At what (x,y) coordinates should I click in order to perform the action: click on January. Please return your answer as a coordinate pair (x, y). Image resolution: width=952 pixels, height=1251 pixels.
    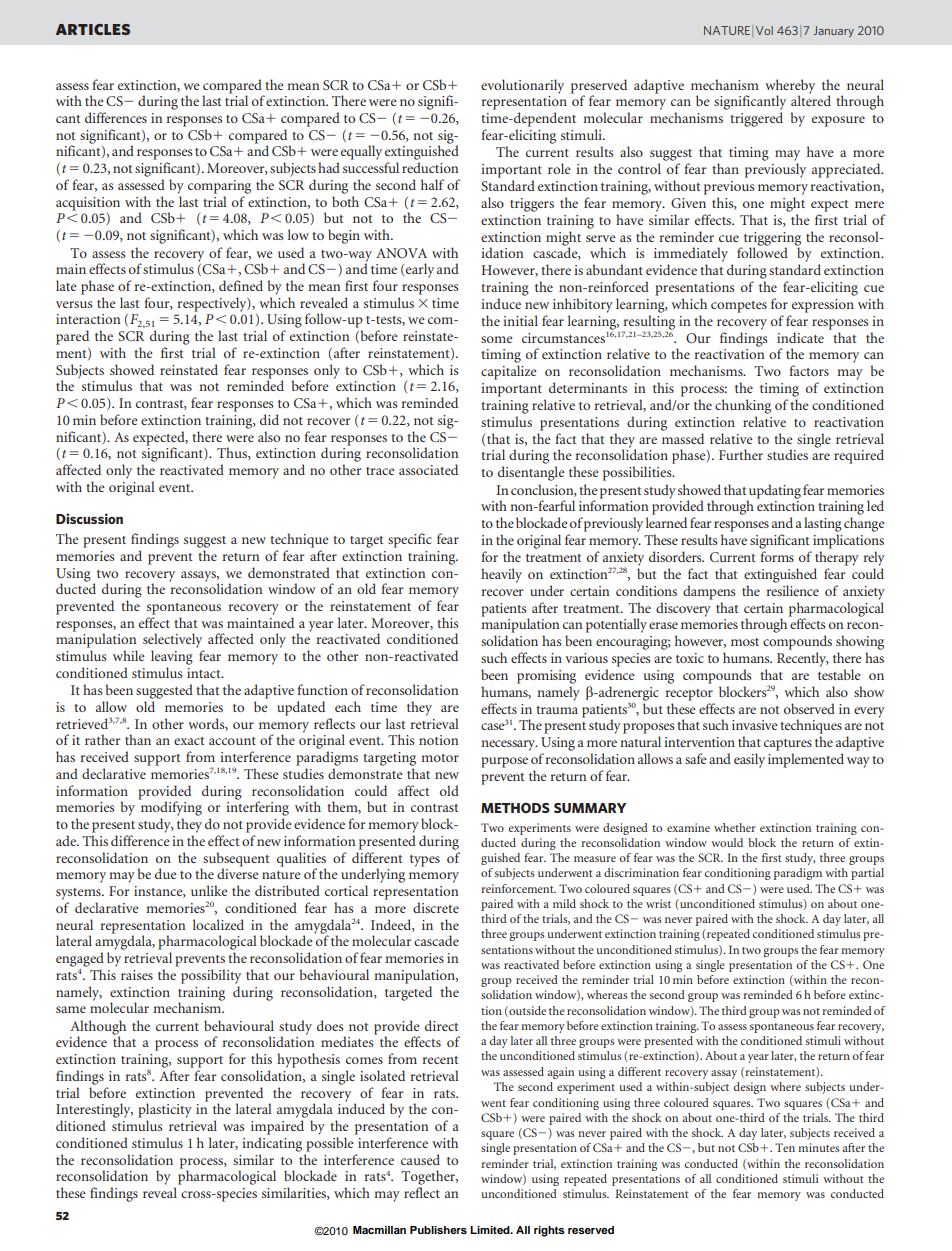
    Looking at the image, I should click on (834, 31).
